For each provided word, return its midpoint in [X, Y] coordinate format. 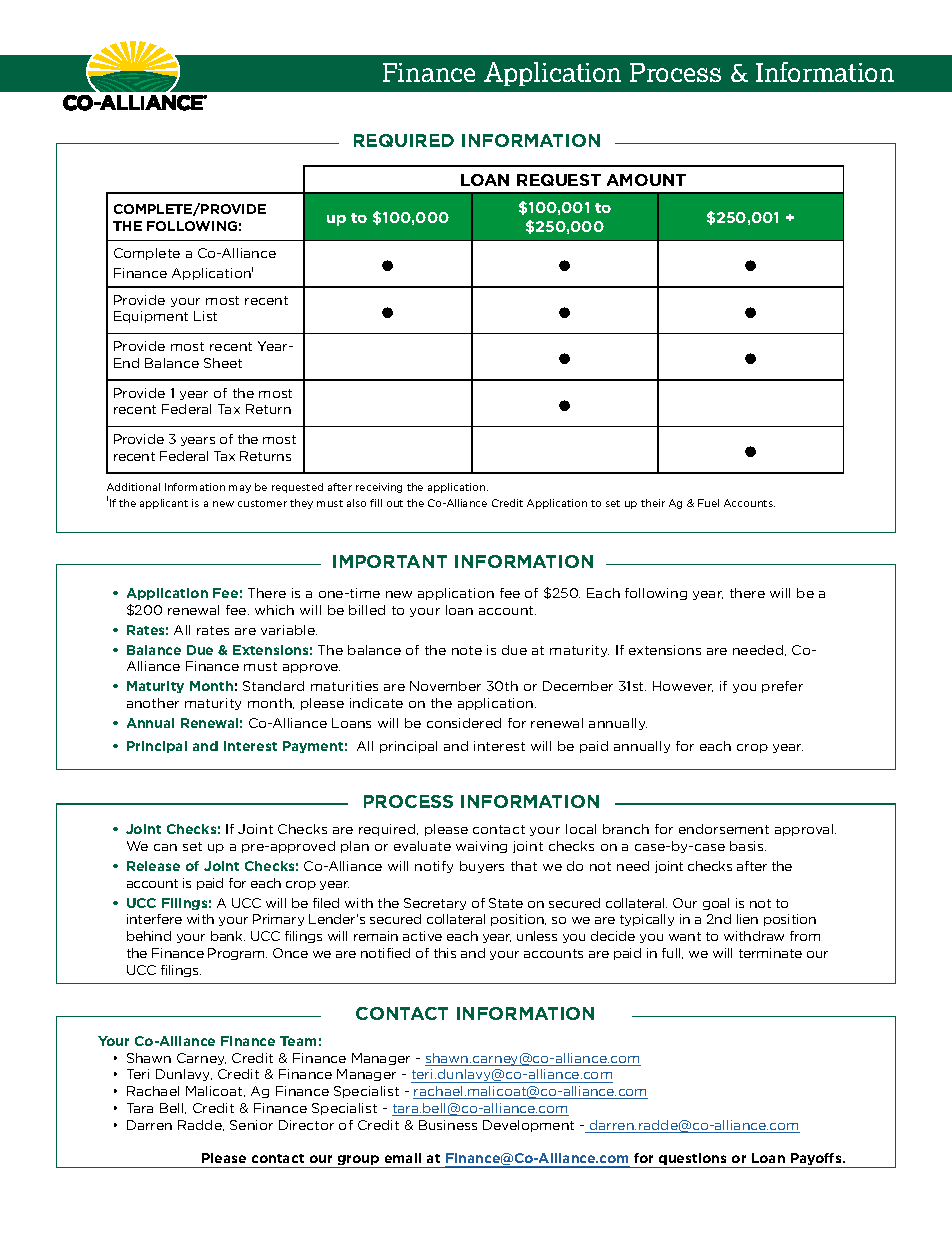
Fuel [708, 503]
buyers [482, 867]
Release [153, 866]
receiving [379, 488]
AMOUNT [646, 180]
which [274, 610]
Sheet [223, 363]
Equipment [151, 317]
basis [748, 846]
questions [693, 1160]
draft [868, 70]
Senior [251, 1125]
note [467, 650]
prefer [782, 687]
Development [528, 1126]
